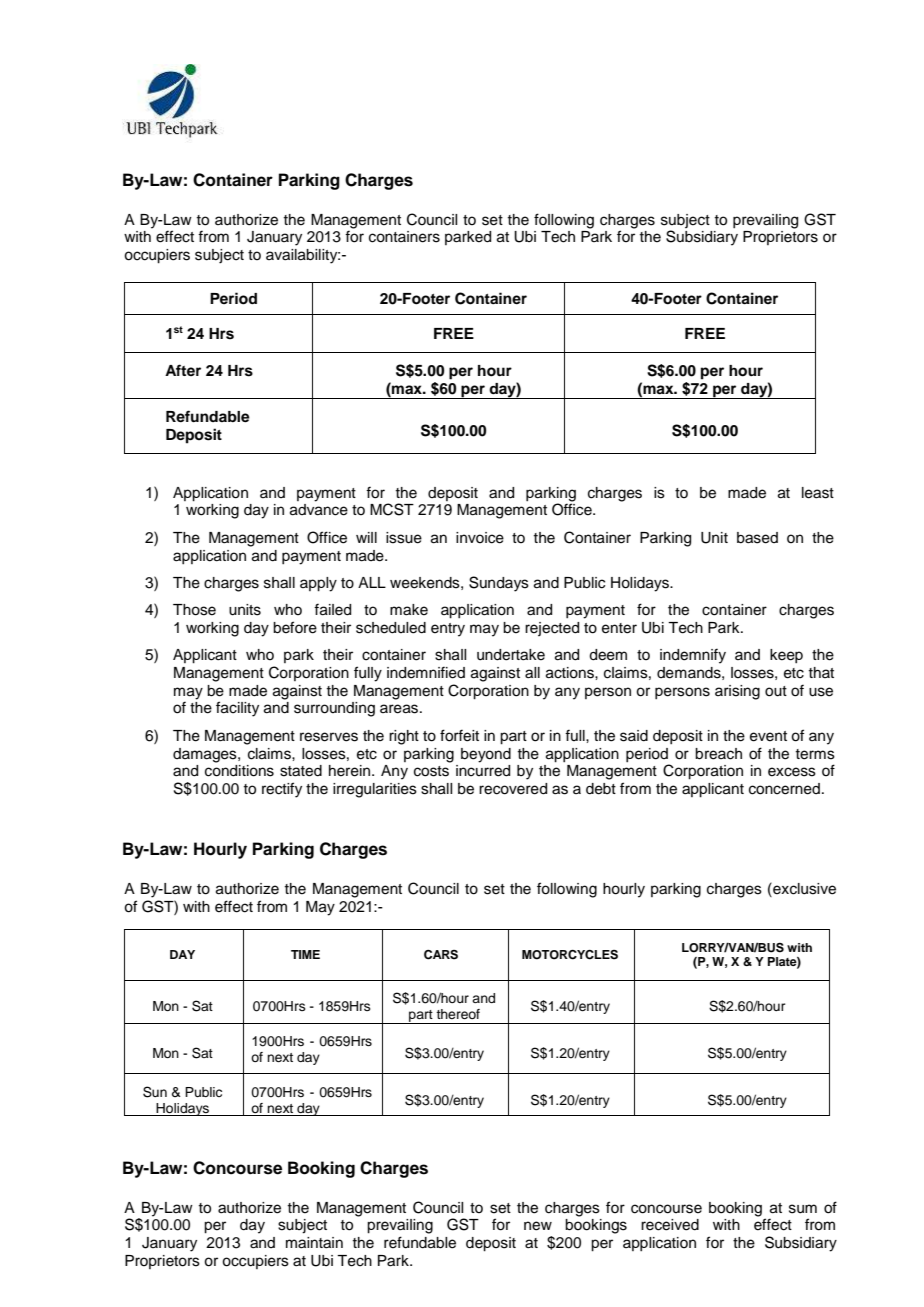  I want to click on least, so click(818, 493).
